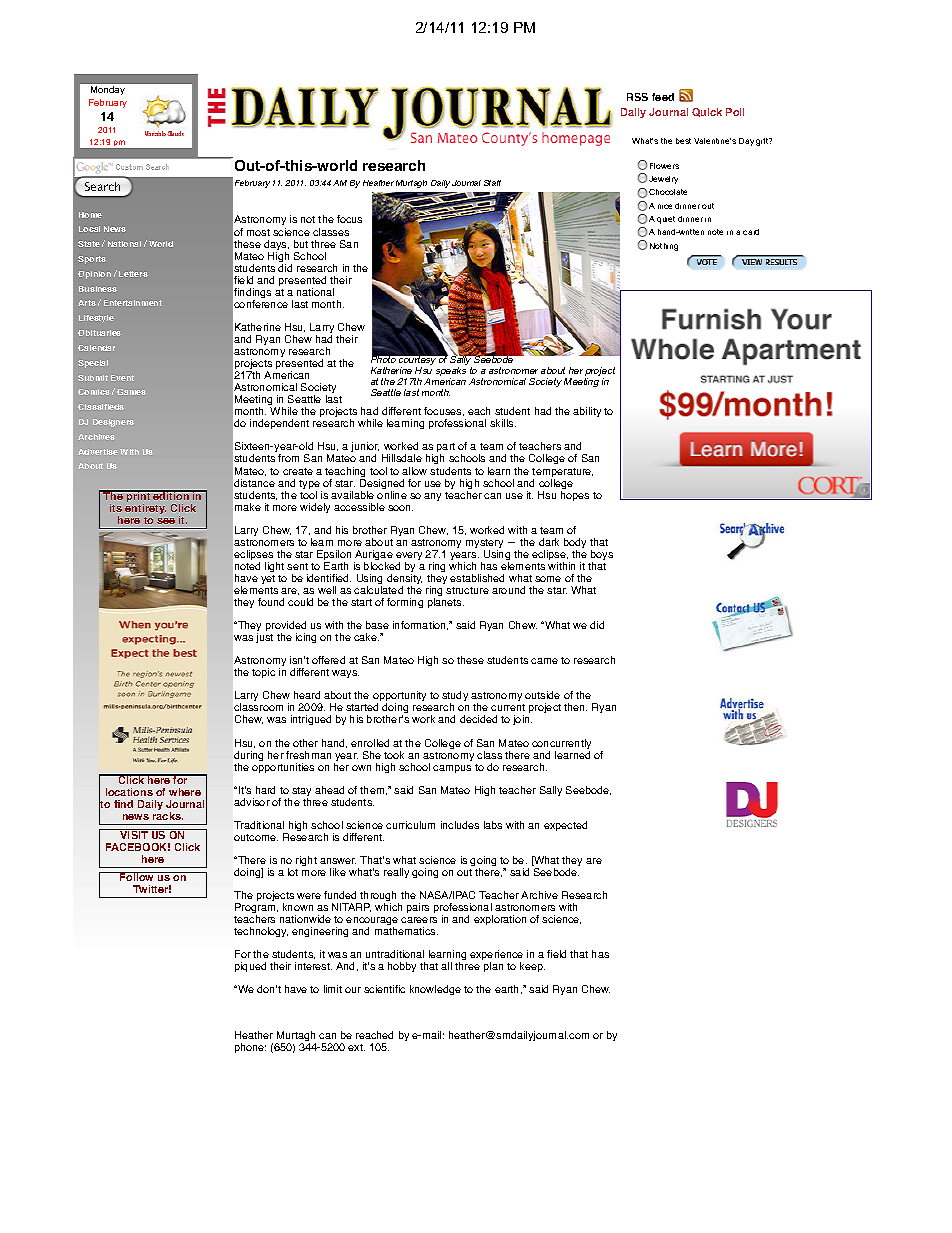 The image size is (952, 1233). What do you see at coordinates (113, 423) in the screenshot?
I see `Designers` at bounding box center [113, 423].
